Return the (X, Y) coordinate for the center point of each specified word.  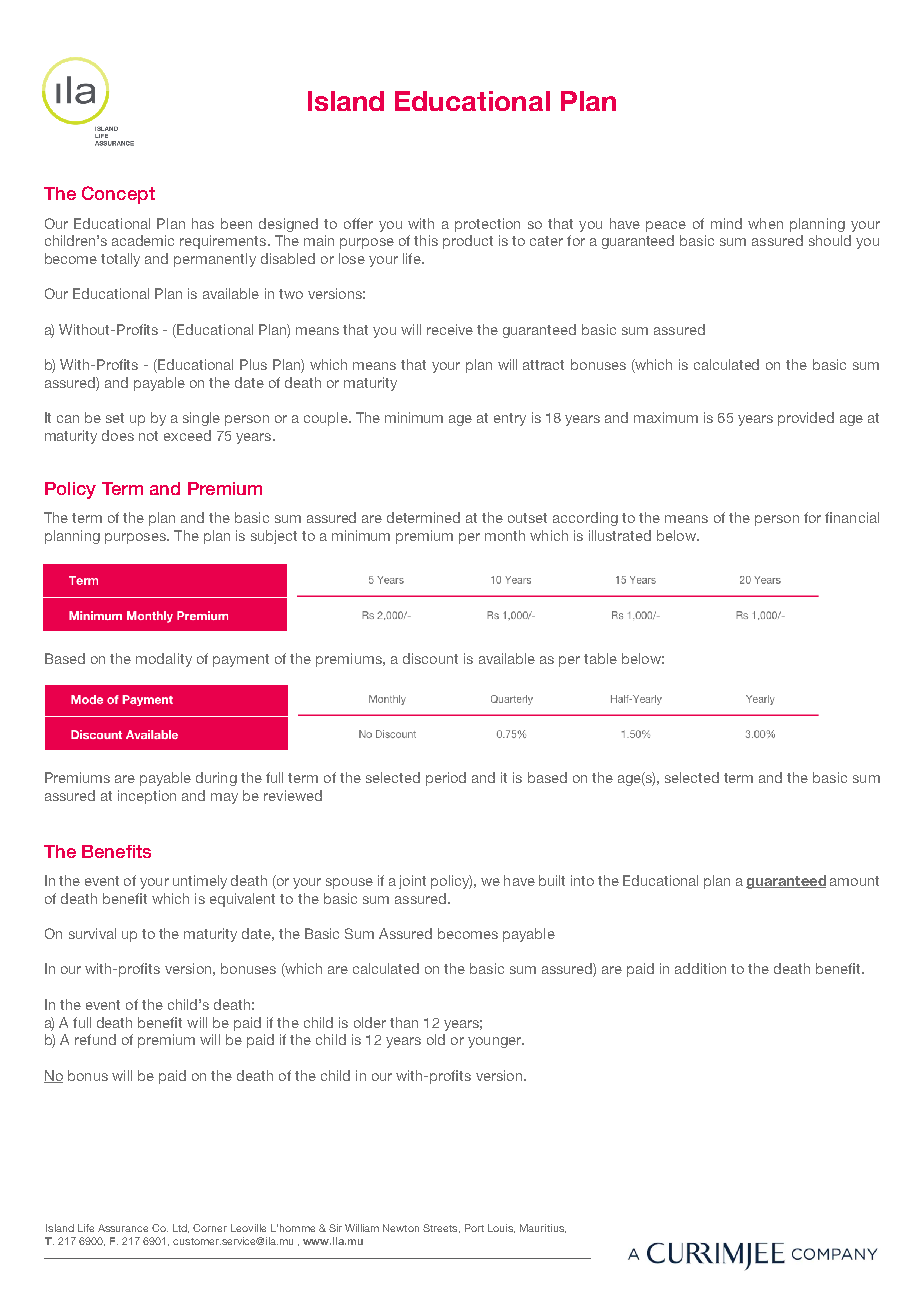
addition (700, 968)
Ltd (181, 1228)
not (148, 436)
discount (430, 658)
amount (854, 881)
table (600, 658)
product (468, 242)
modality (164, 660)
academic (143, 240)
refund (95, 1039)
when (765, 223)
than (404, 1022)
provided (806, 419)
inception (147, 797)
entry (510, 419)
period (446, 779)
